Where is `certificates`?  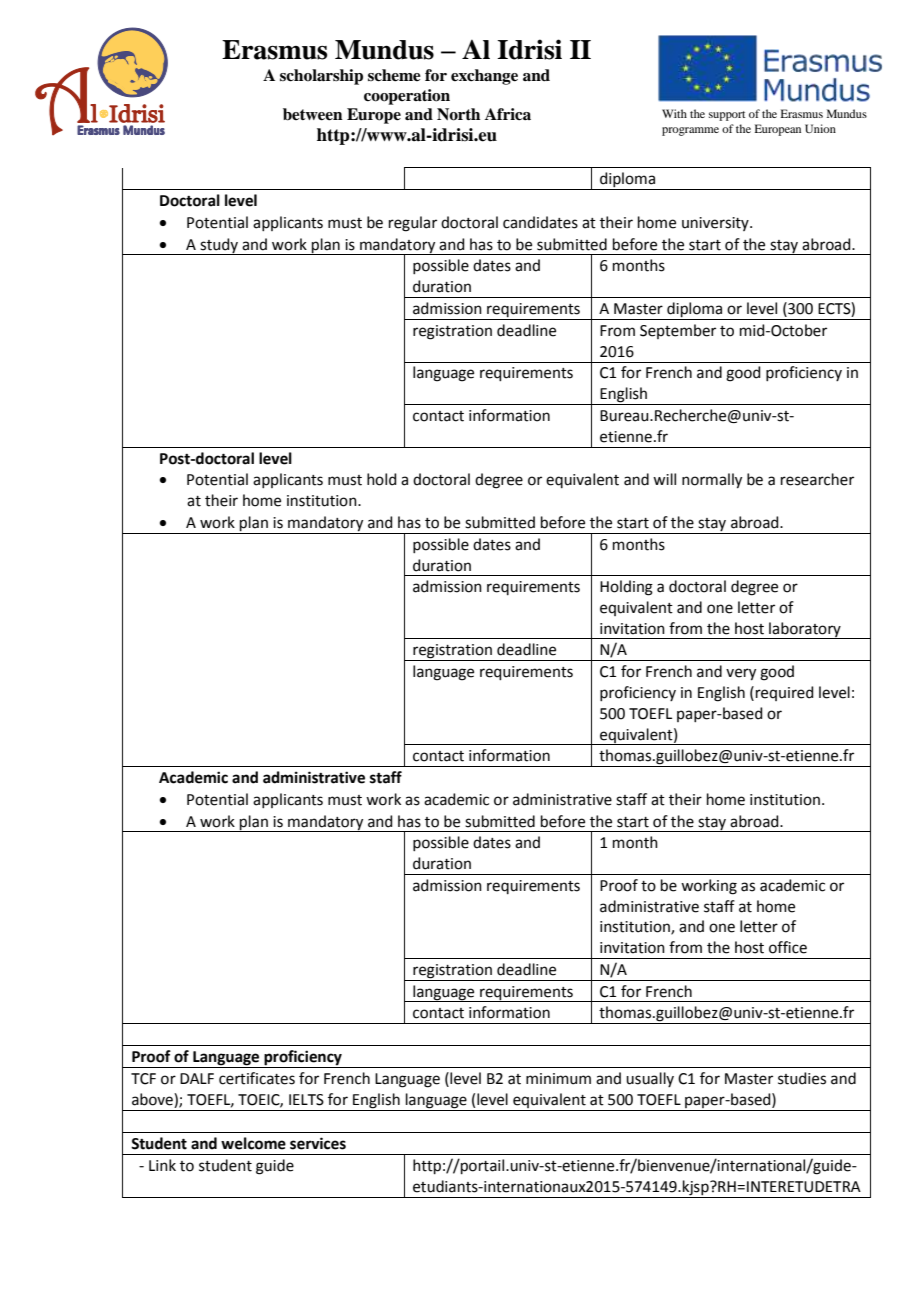 certificates is located at coordinates (257, 1078).
